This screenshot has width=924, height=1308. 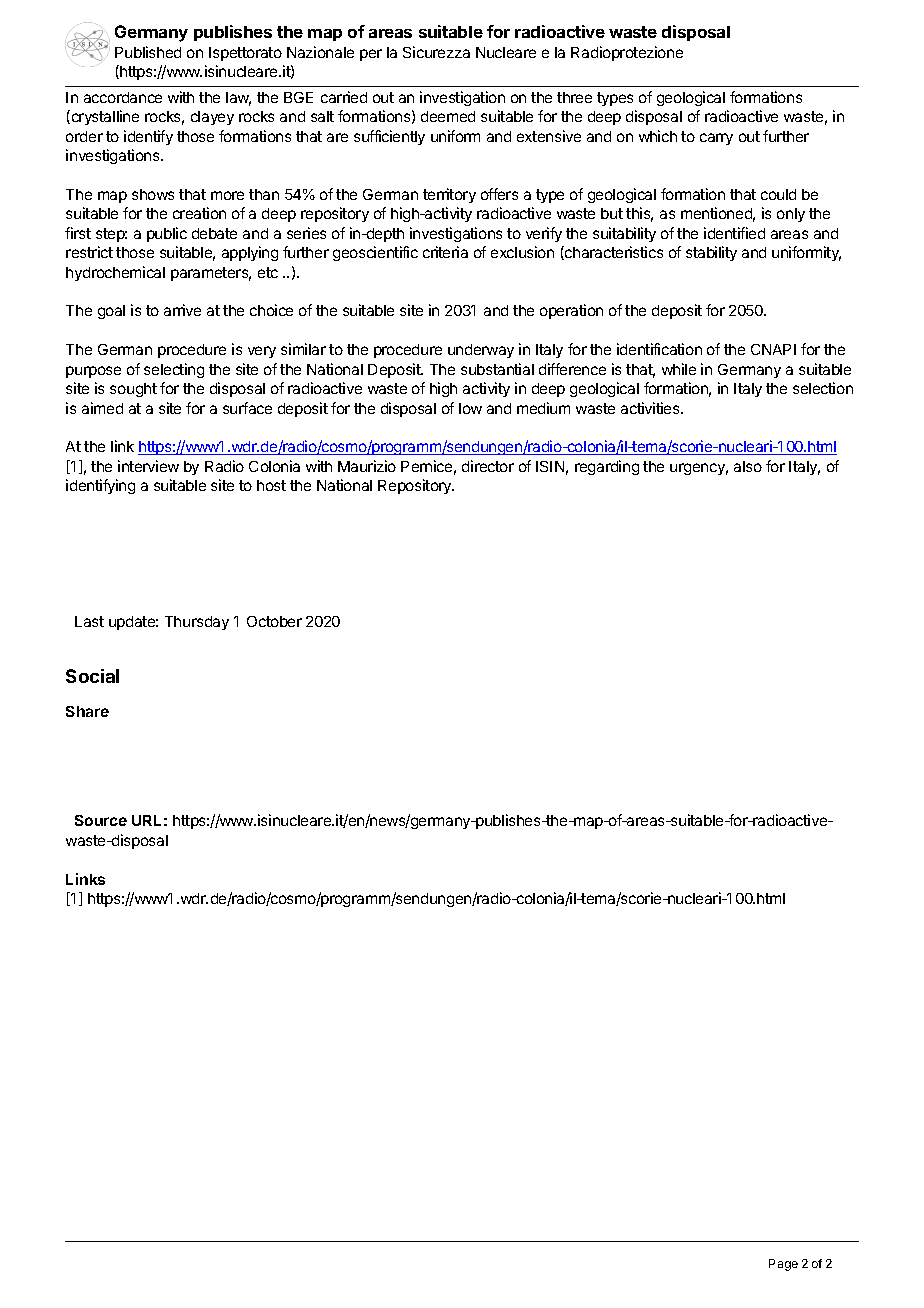 I want to click on October, so click(x=274, y=621).
